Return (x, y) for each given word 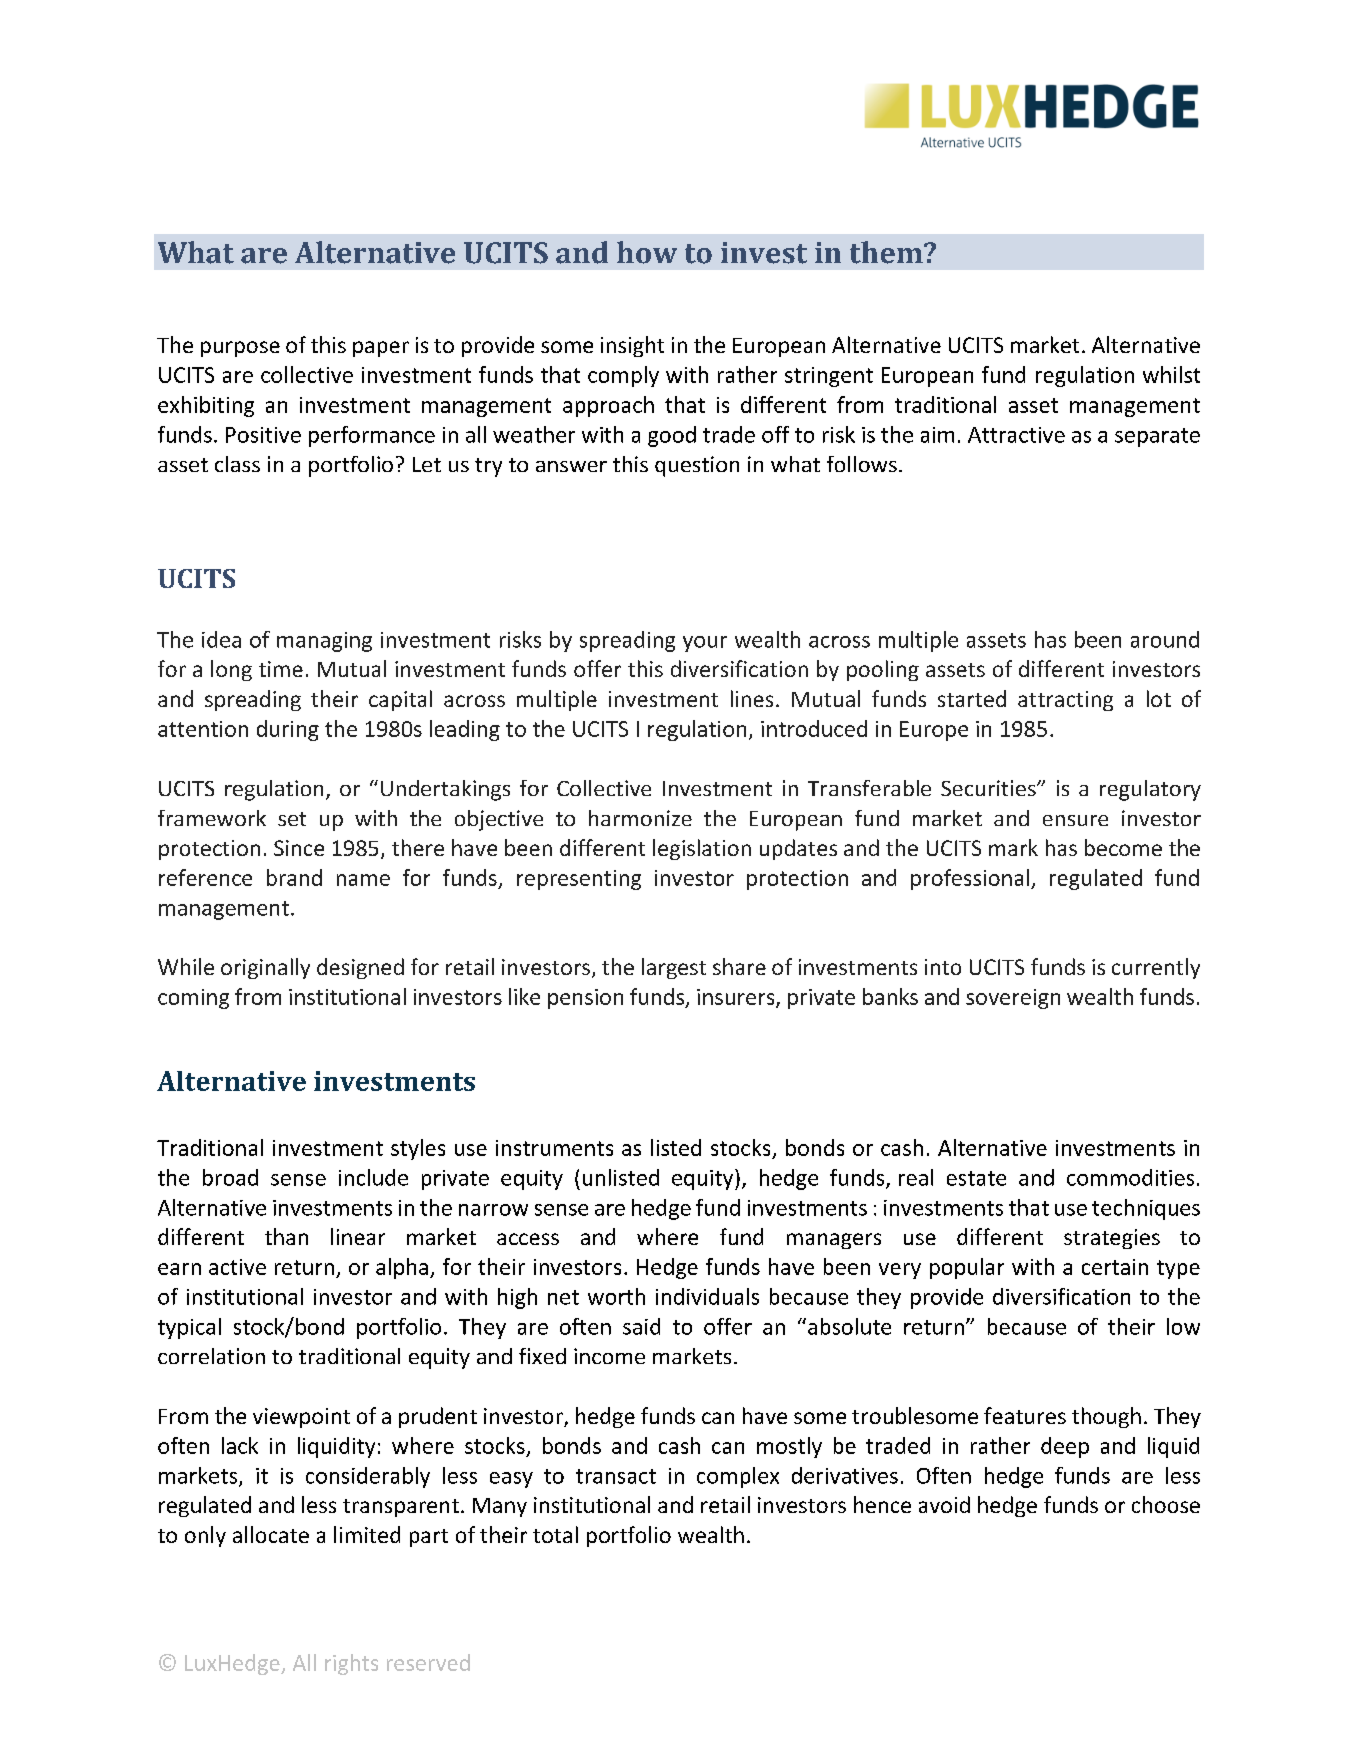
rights (351, 1664)
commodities (1130, 1177)
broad (230, 1177)
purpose (240, 349)
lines (752, 698)
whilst (1171, 374)
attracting (1065, 701)
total (555, 1534)
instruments (554, 1148)
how (647, 252)
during (288, 730)
